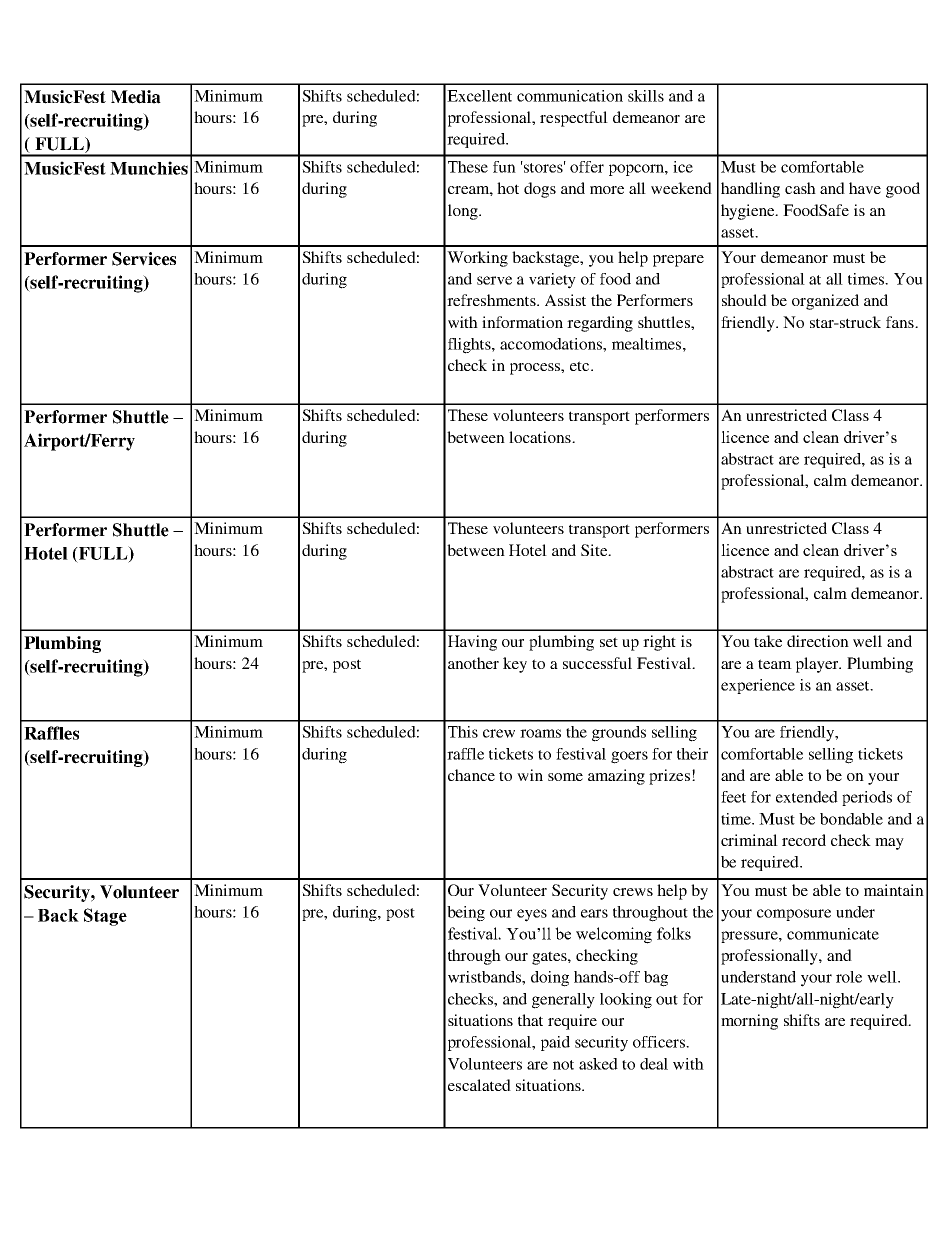  What do you see at coordinates (136, 97) in the screenshot?
I see `Media` at bounding box center [136, 97].
